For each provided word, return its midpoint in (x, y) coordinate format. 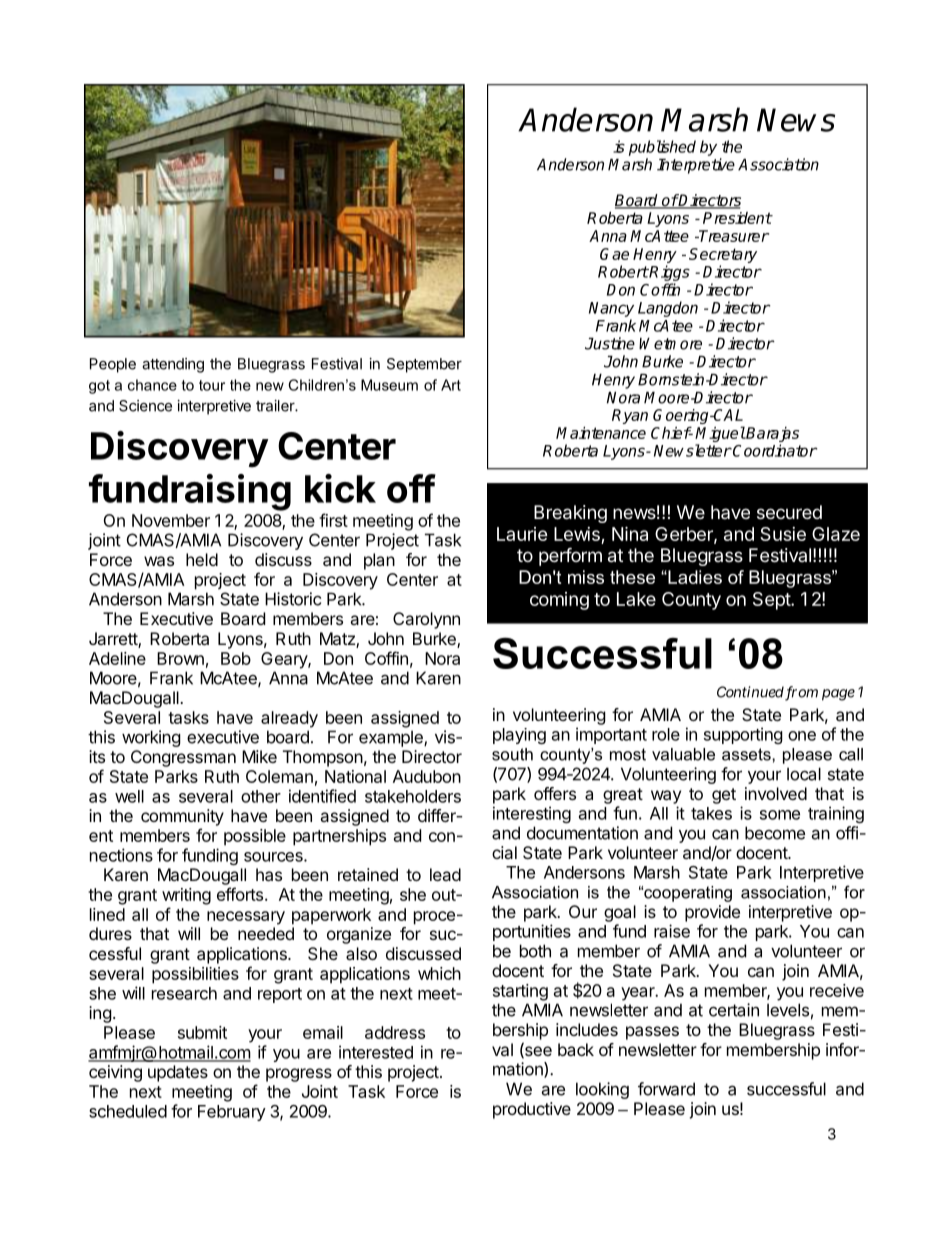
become (775, 833)
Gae (614, 254)
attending (173, 365)
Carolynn (426, 620)
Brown (180, 658)
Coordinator (774, 450)
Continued (750, 692)
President (737, 218)
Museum (389, 385)
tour (212, 385)
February (232, 1113)
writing (186, 896)
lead (445, 874)
